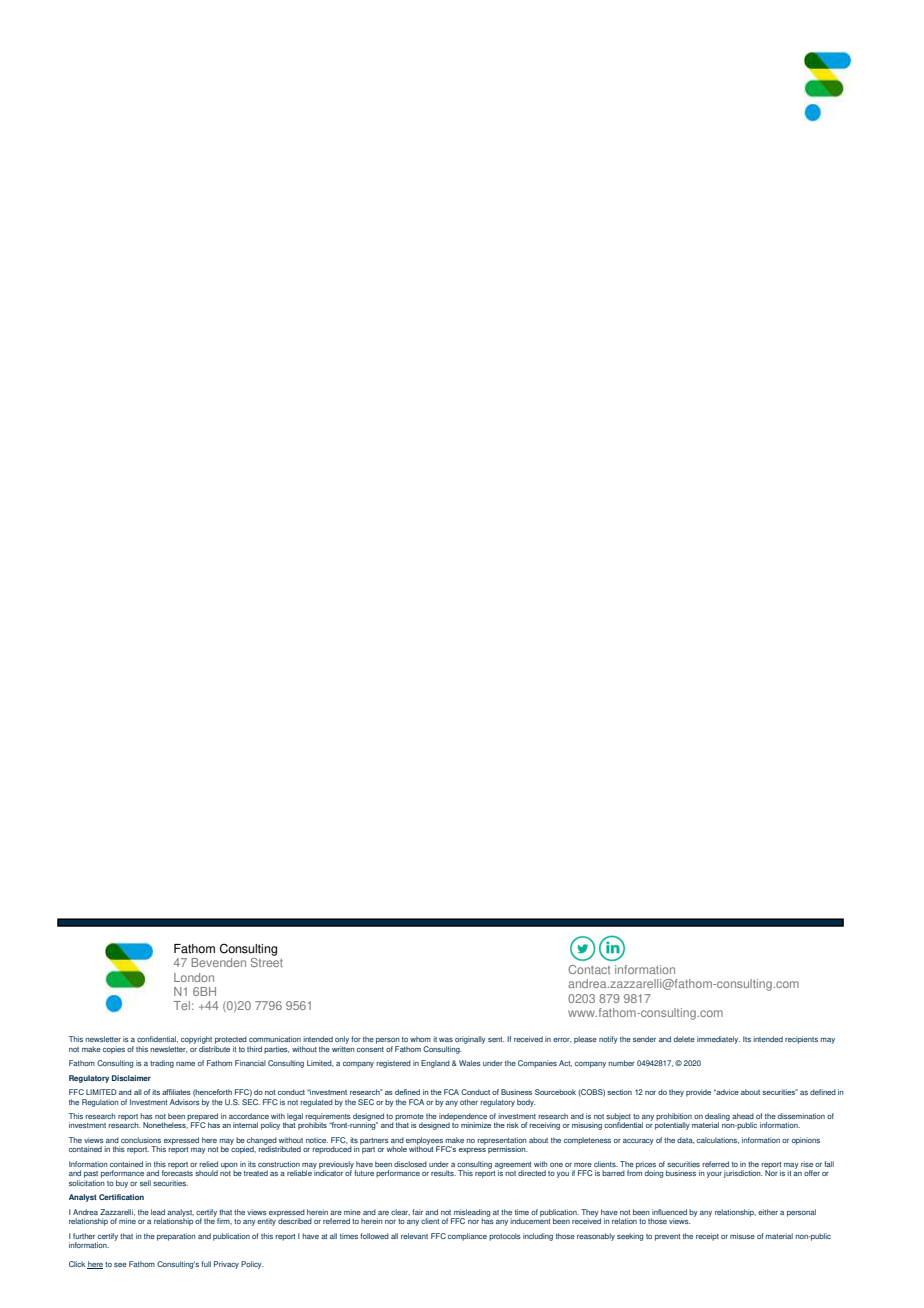 The height and width of the document is (1308, 924). What do you see at coordinates (743, 1116) in the document?
I see `ahead` at bounding box center [743, 1116].
